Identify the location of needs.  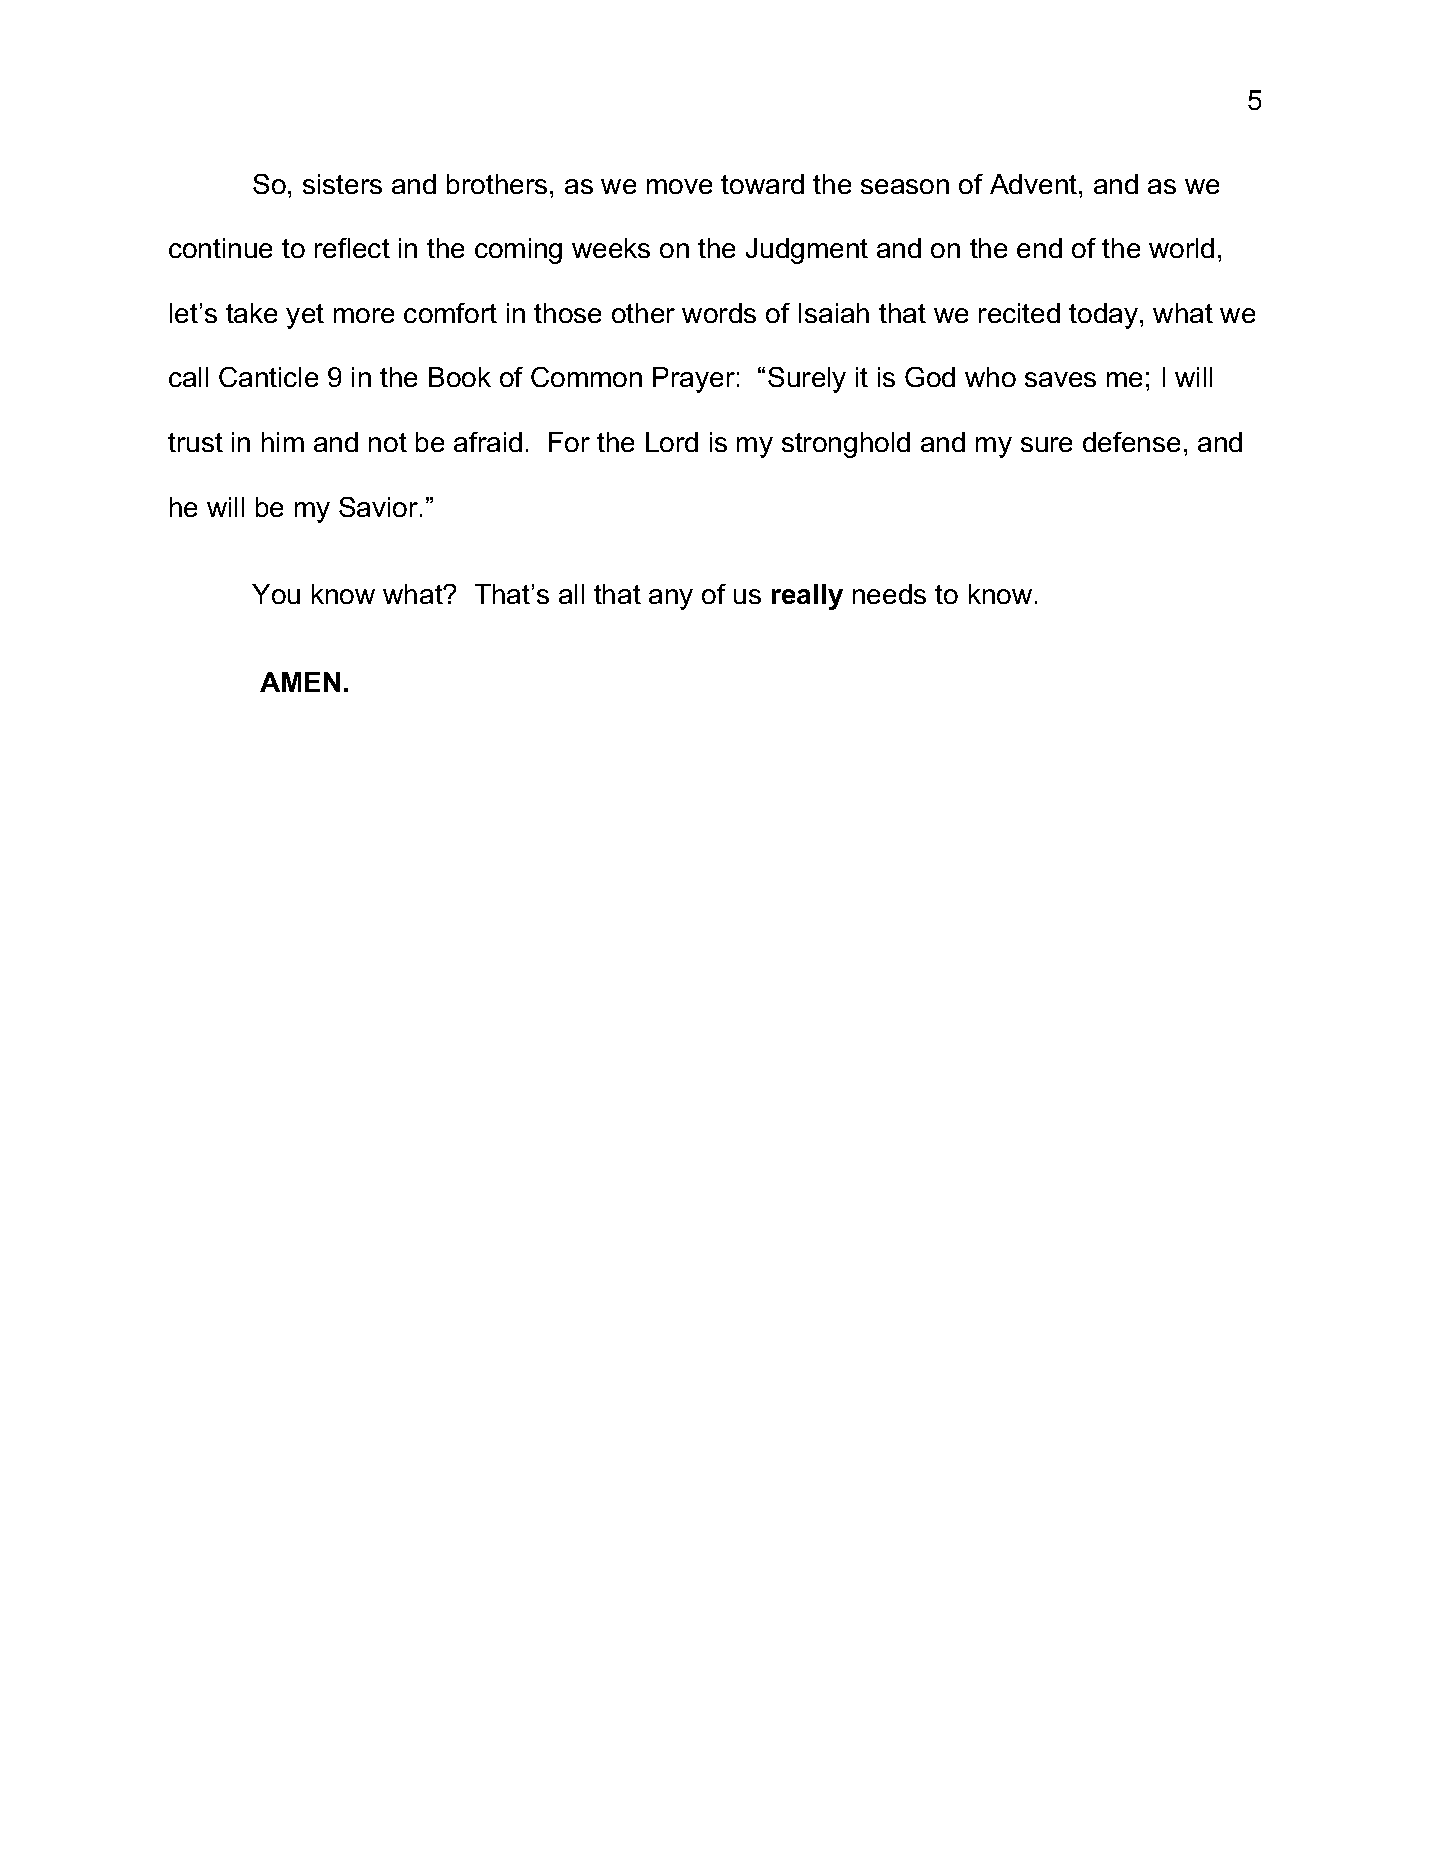
(889, 594).
